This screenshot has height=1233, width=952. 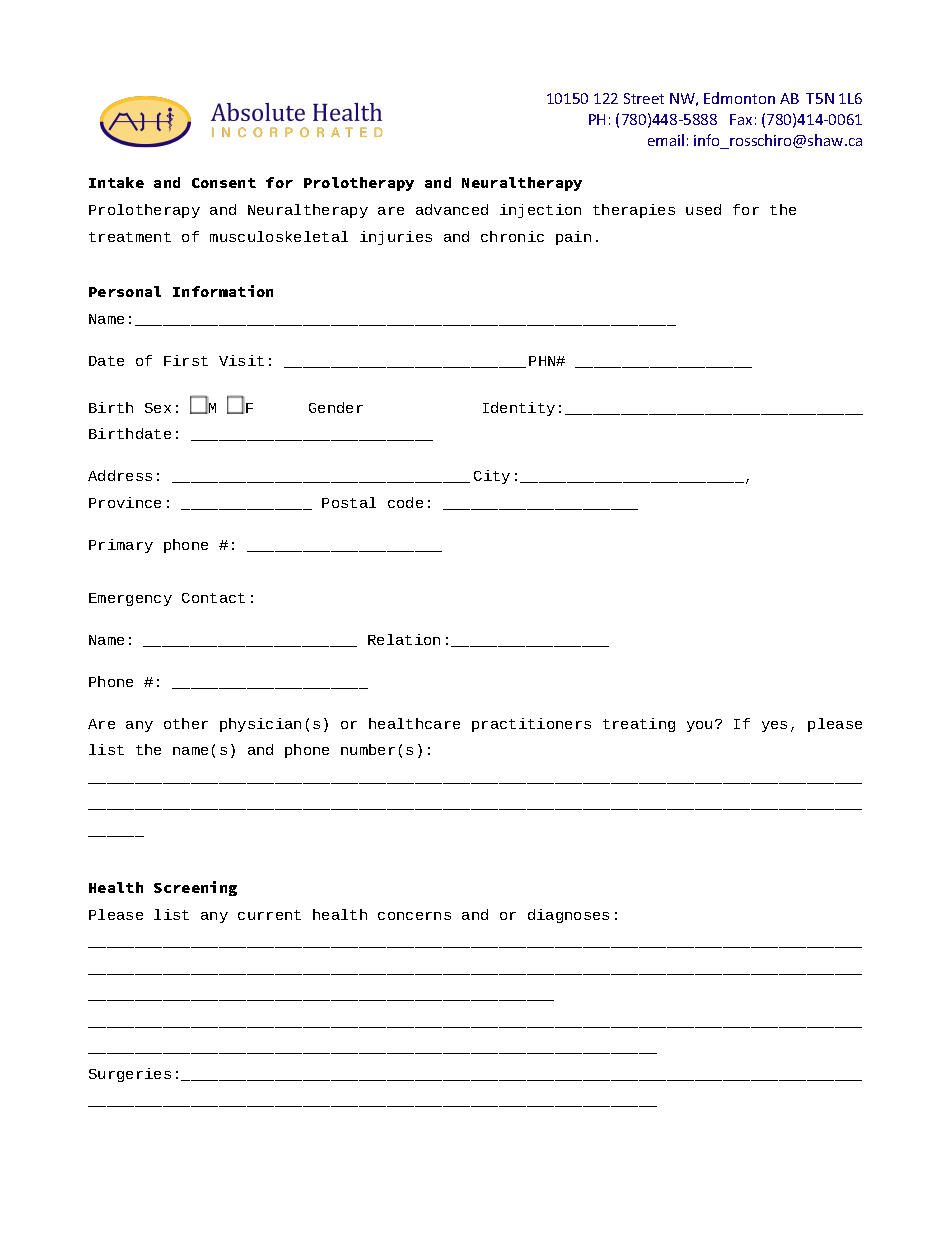 What do you see at coordinates (573, 238) in the screenshot?
I see `pain` at bounding box center [573, 238].
